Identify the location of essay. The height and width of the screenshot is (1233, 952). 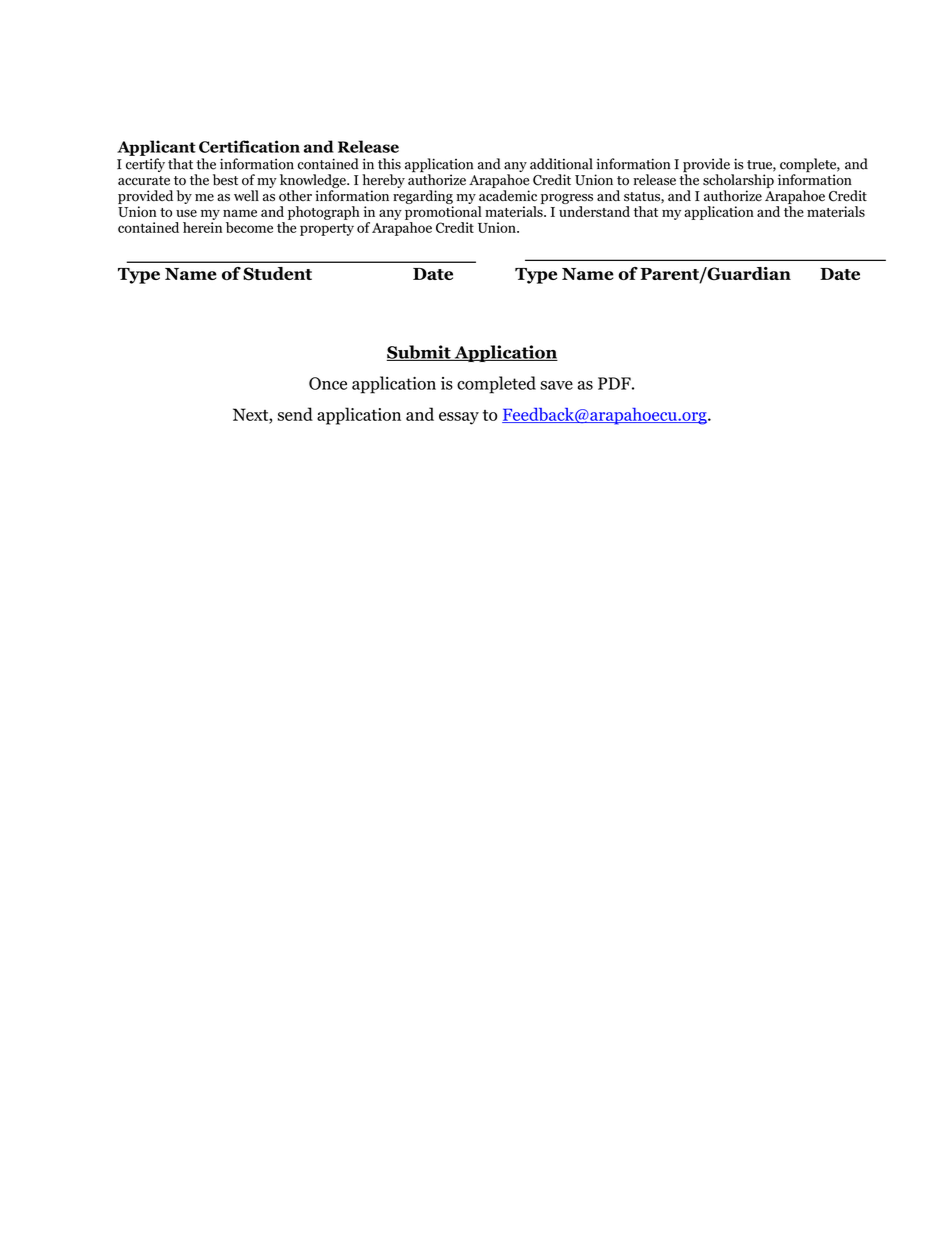
(459, 418).
